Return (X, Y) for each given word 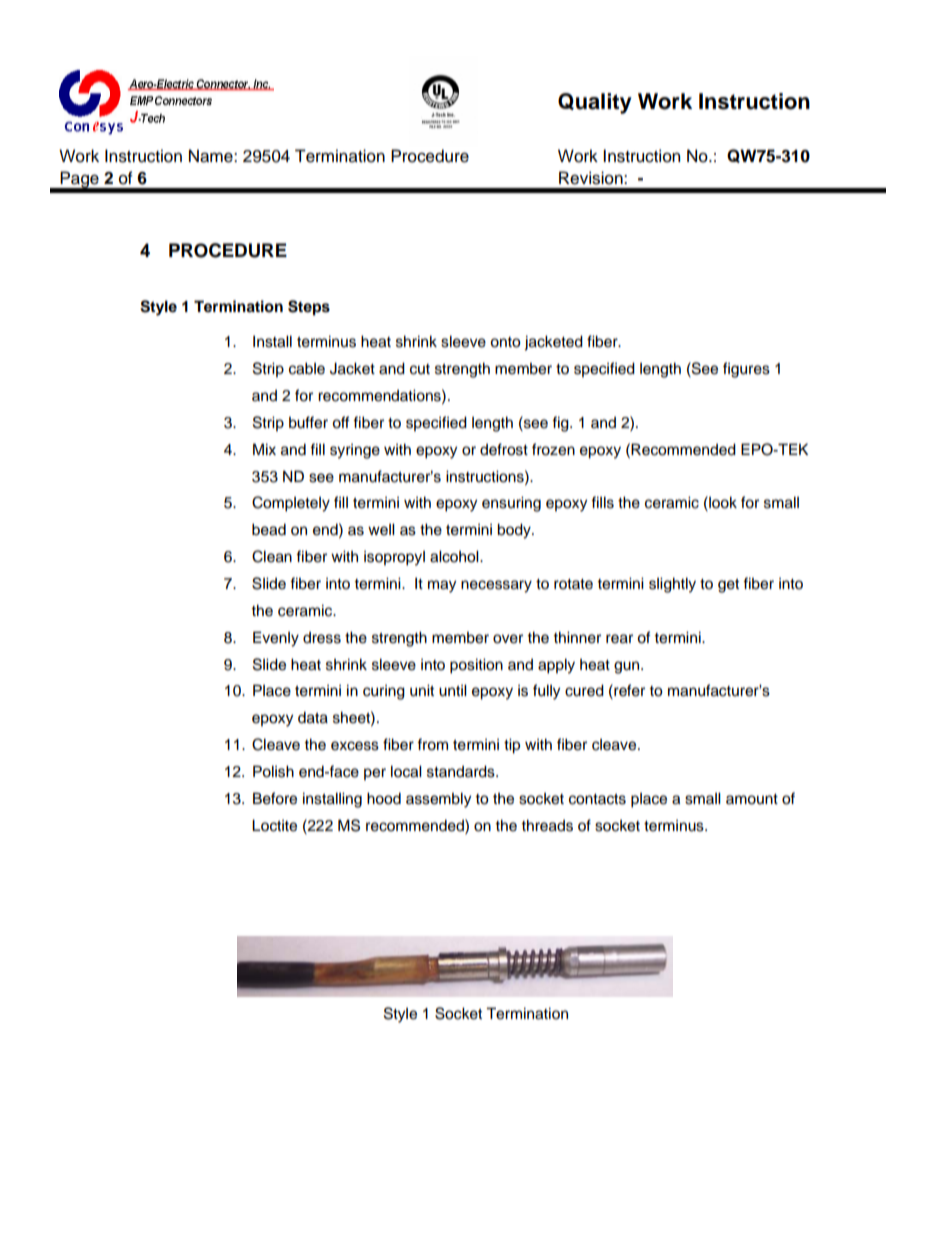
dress (322, 638)
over (508, 639)
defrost (504, 449)
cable (307, 368)
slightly (672, 585)
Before (275, 798)
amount (752, 799)
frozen (553, 449)
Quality (595, 103)
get (728, 586)
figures (746, 370)
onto (505, 342)
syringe (355, 451)
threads (547, 825)
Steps (309, 308)
